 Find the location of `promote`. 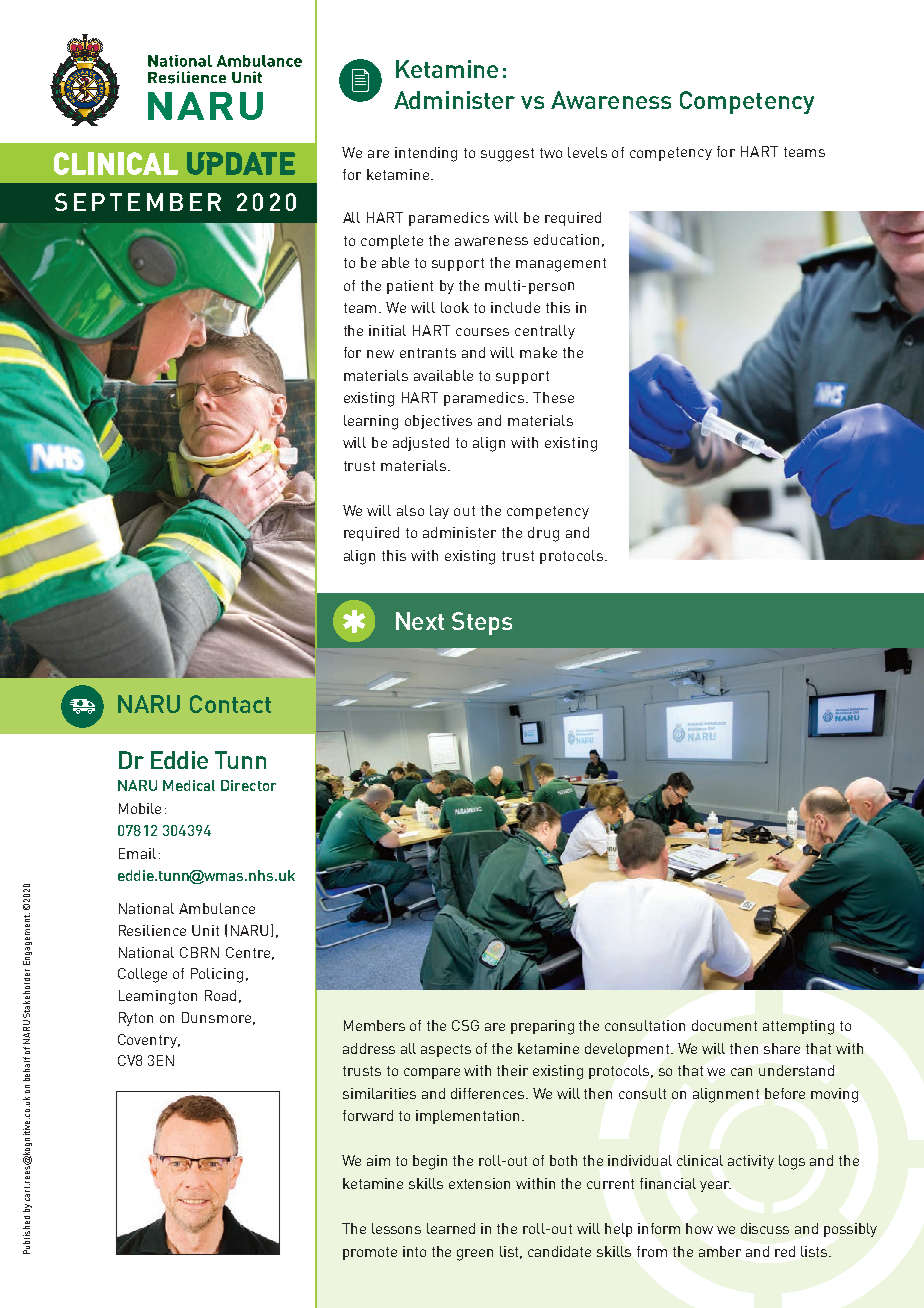

promote is located at coordinates (370, 1253).
